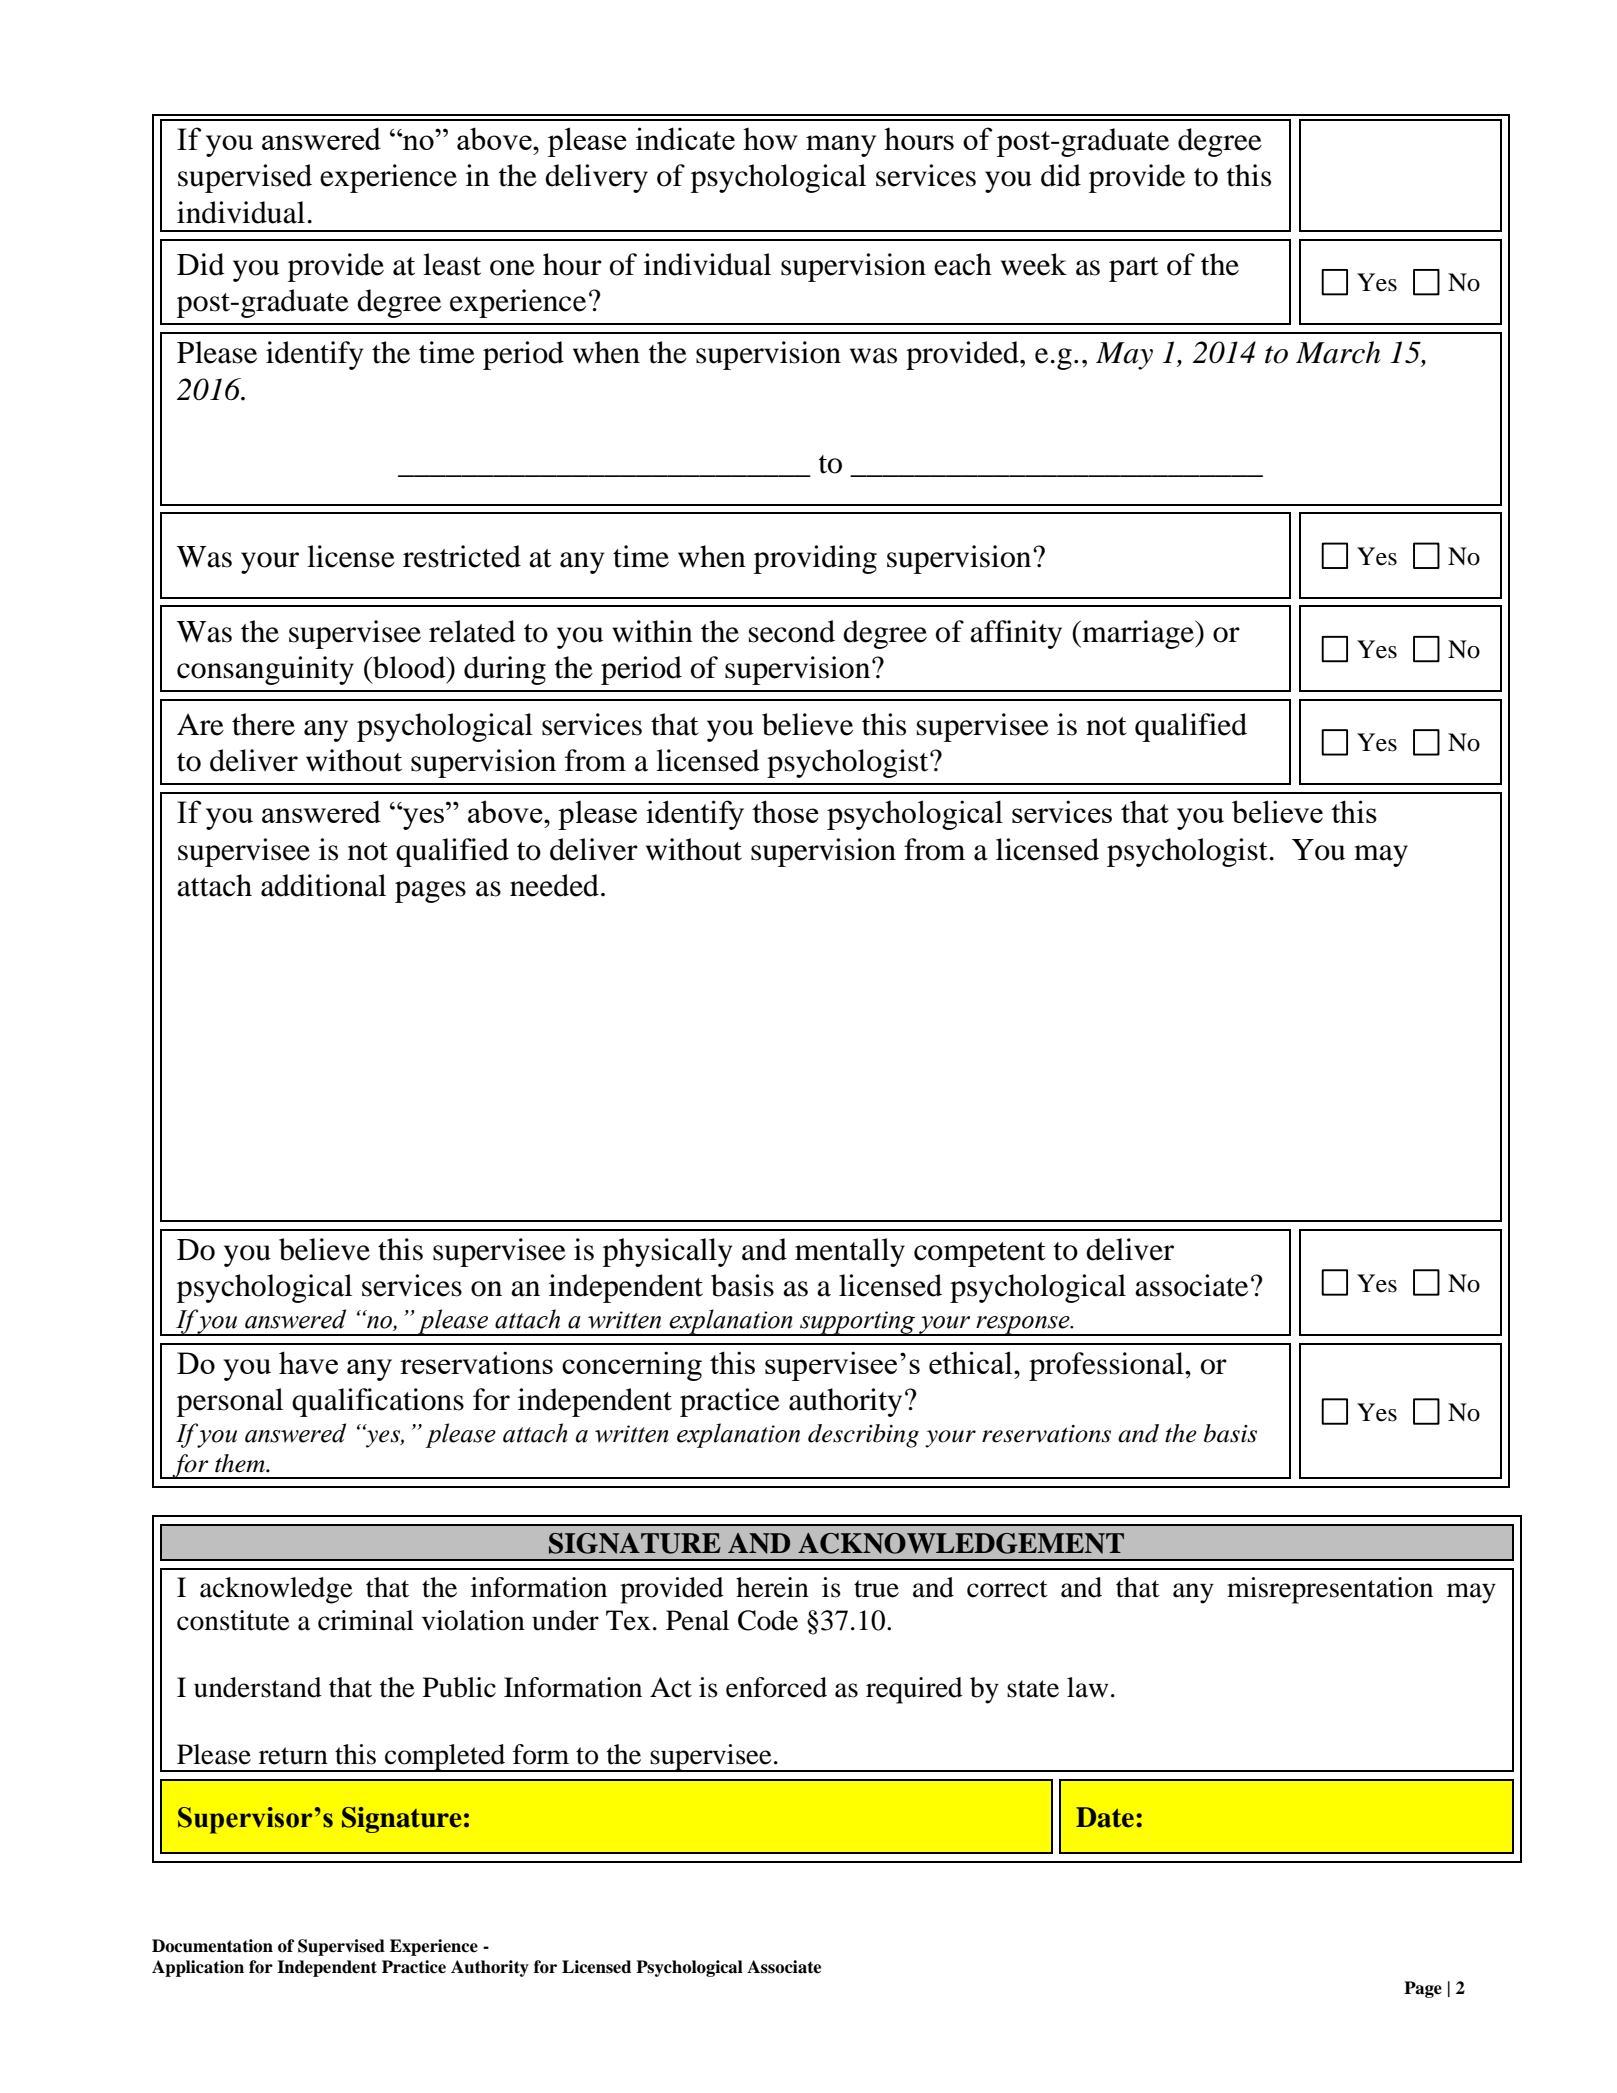 The width and height of the screenshot is (1617, 2093). Describe the element at coordinates (378, 1402) in the screenshot. I see `qualifications` at that location.
